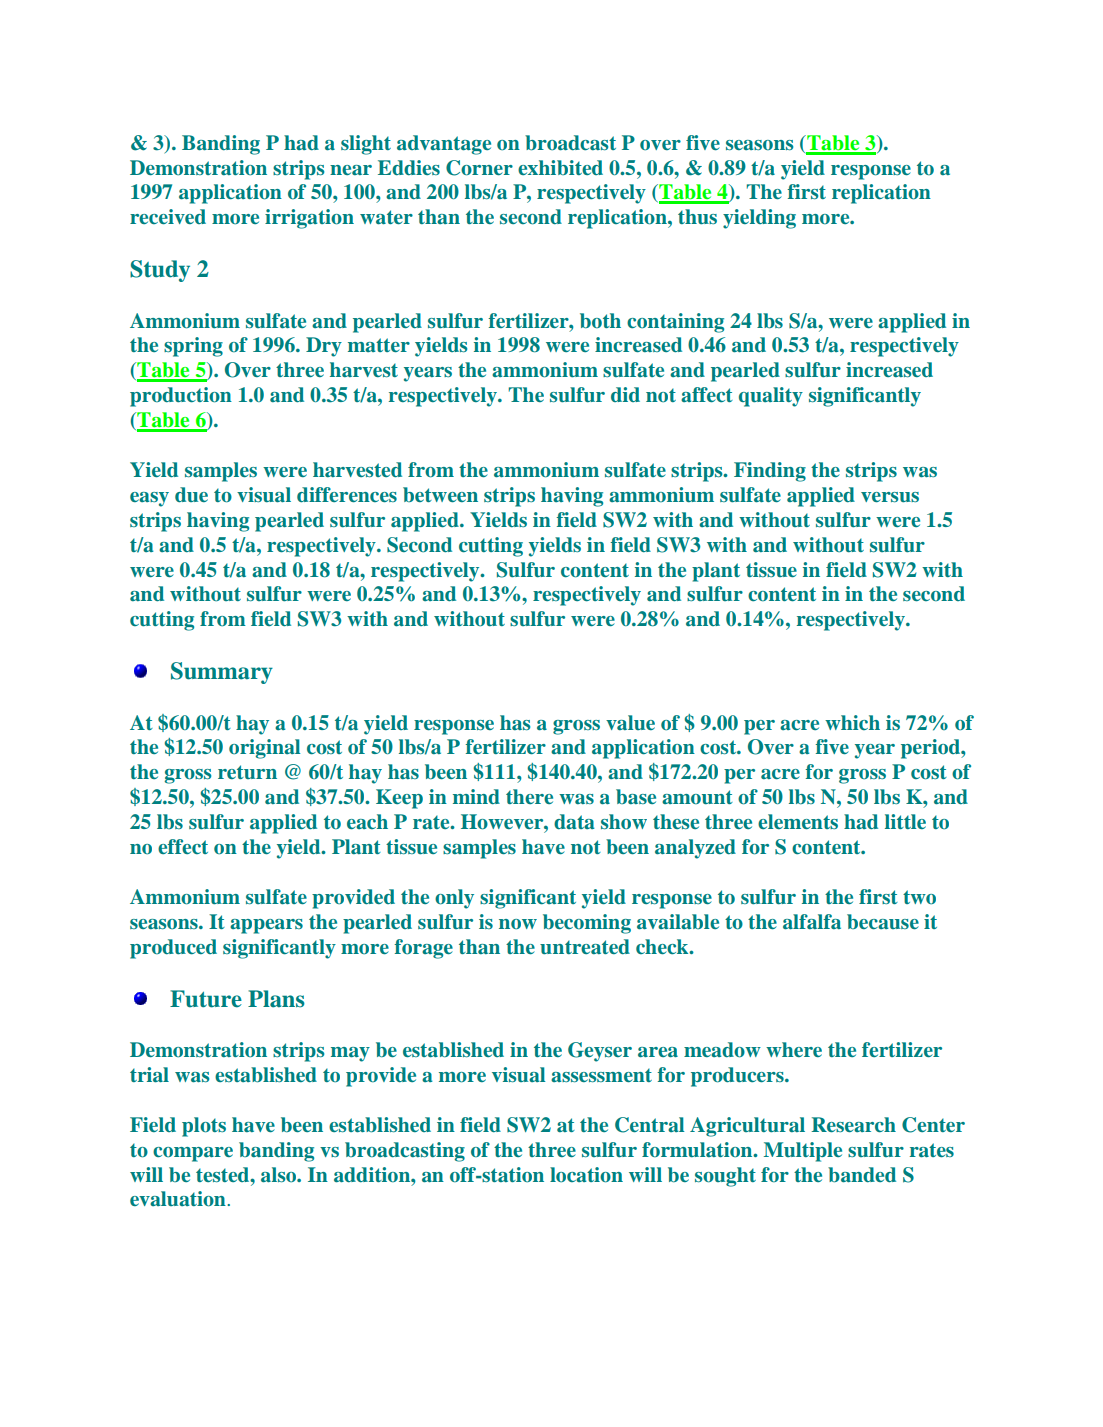 The image size is (1103, 1427). Describe the element at coordinates (586, 1175) in the document. I see `location` at that location.
